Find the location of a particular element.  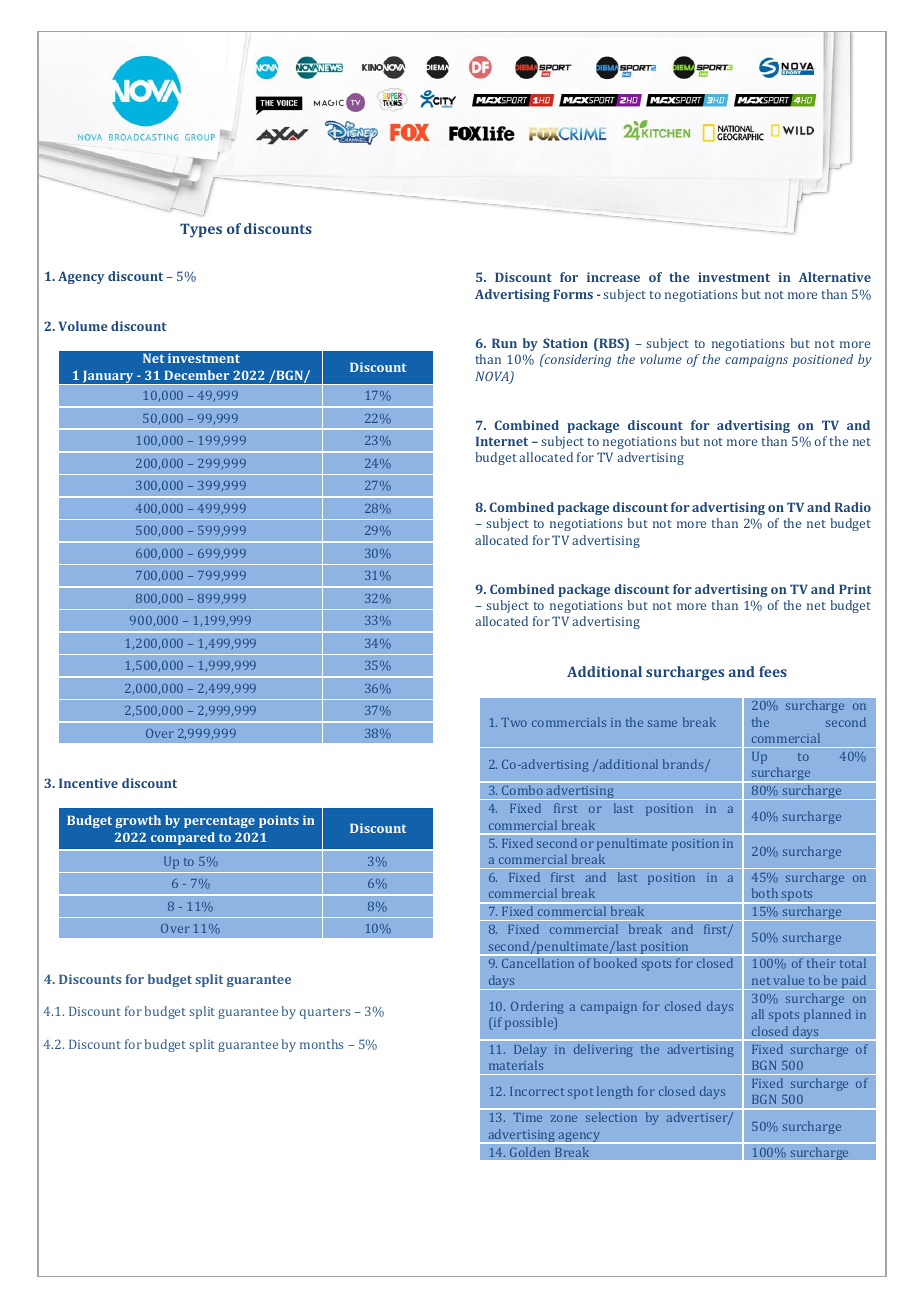

Incorrect is located at coordinates (537, 1091).
